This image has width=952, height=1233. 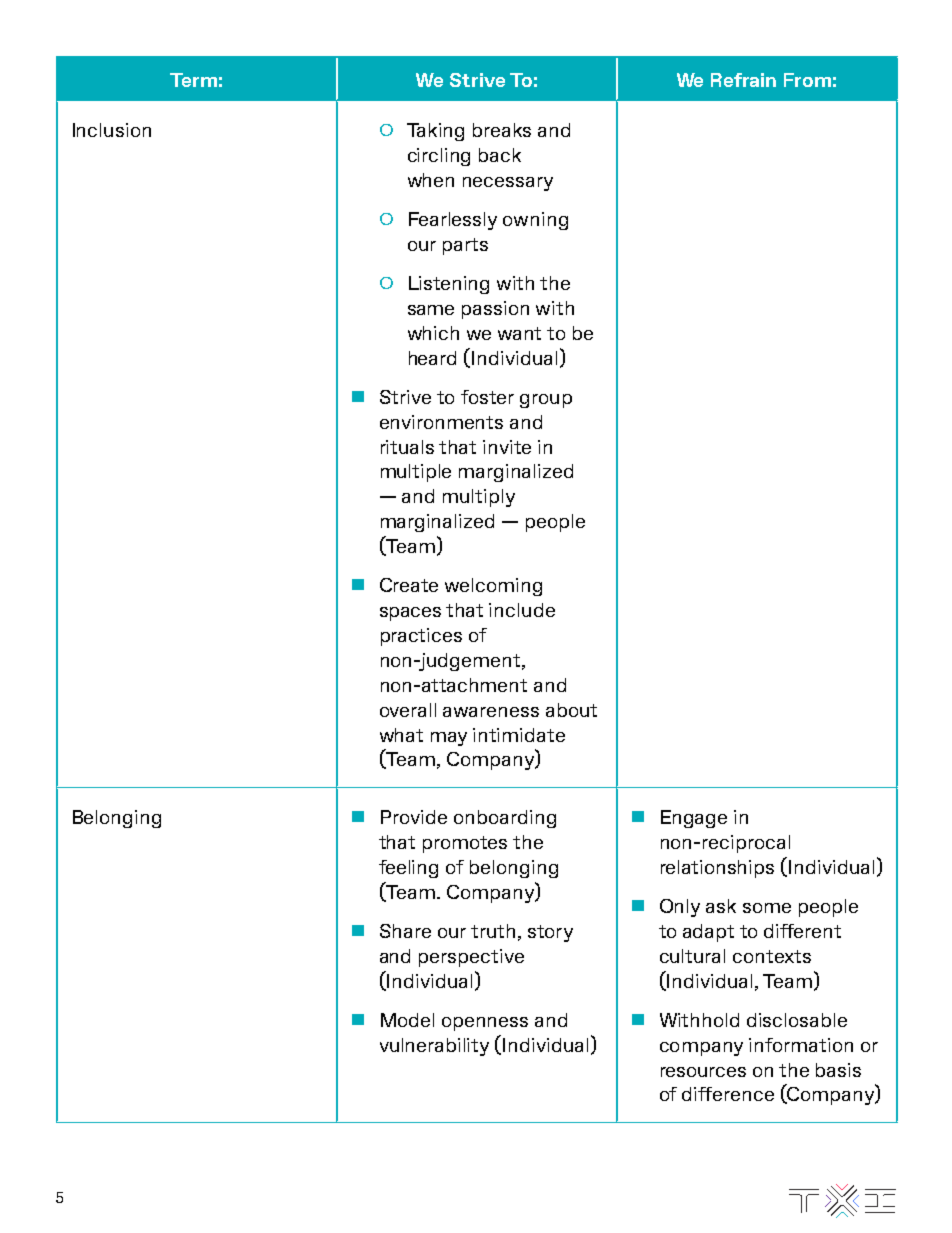 What do you see at coordinates (193, 80) in the image?
I see `Term` at bounding box center [193, 80].
